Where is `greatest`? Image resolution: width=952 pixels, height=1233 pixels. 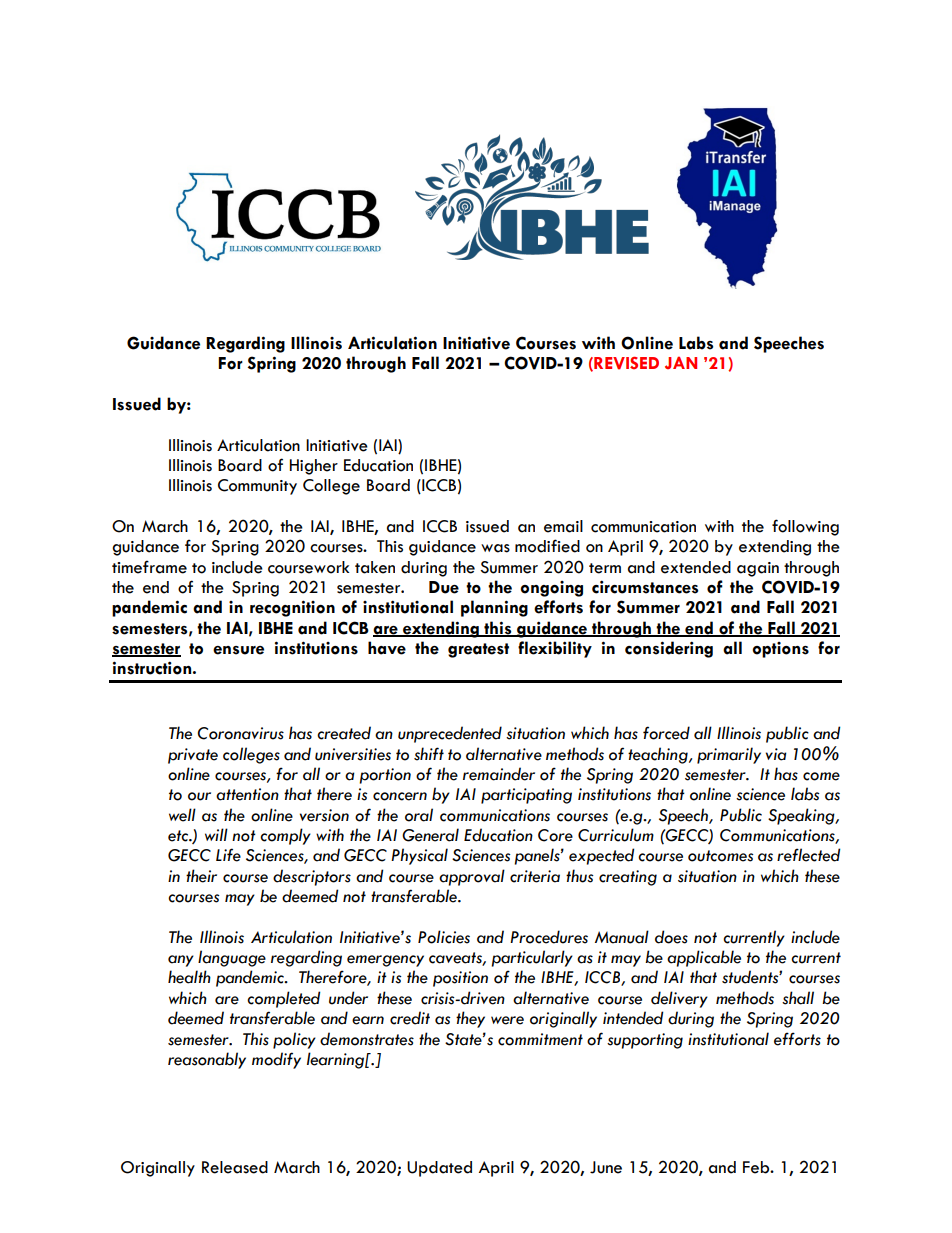 greatest is located at coordinates (478, 650).
